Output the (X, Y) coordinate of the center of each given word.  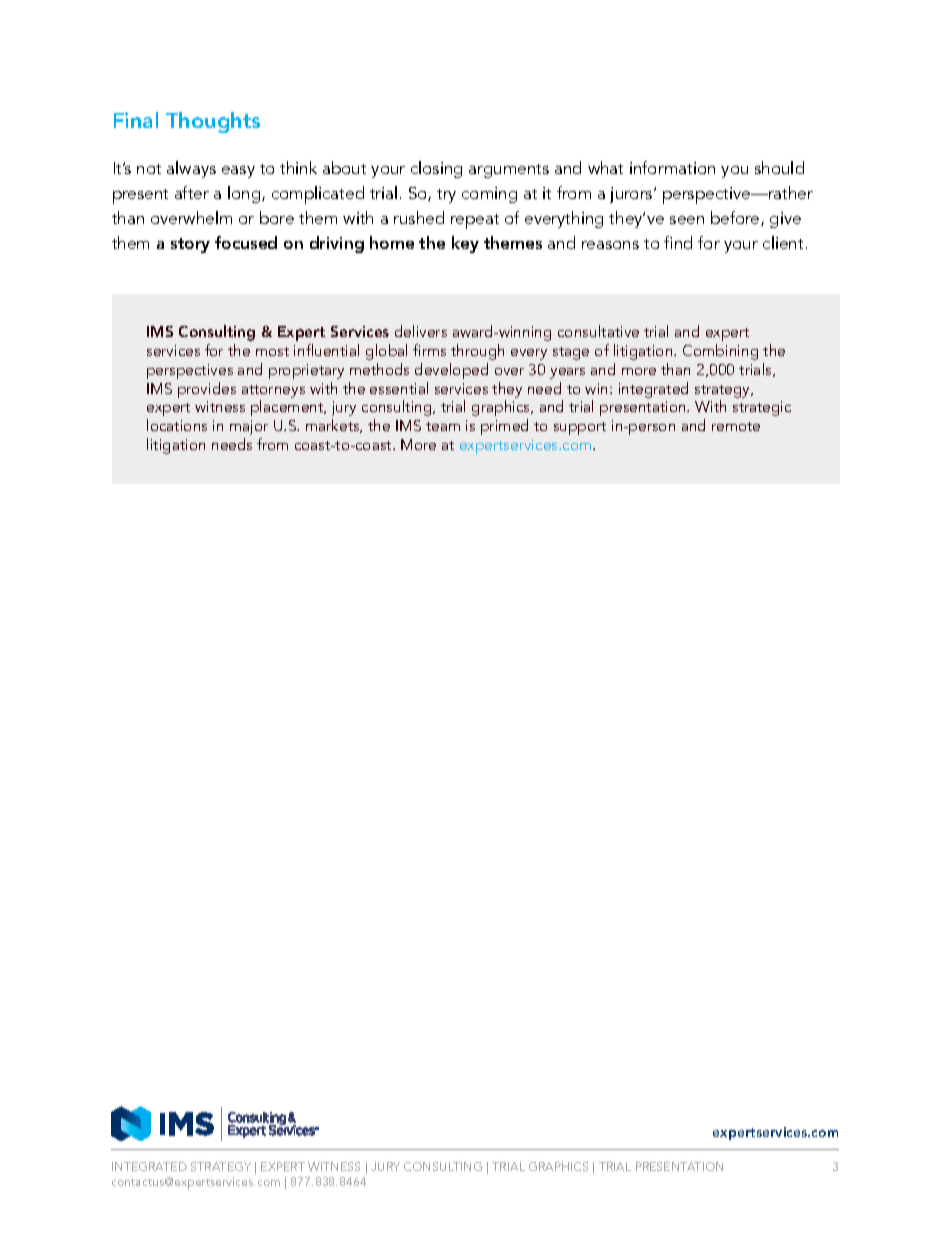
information (672, 167)
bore (277, 217)
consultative (598, 331)
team (443, 426)
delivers (421, 331)
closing (436, 169)
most (272, 351)
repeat (475, 221)
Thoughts (213, 122)
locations (177, 425)
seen (687, 220)
